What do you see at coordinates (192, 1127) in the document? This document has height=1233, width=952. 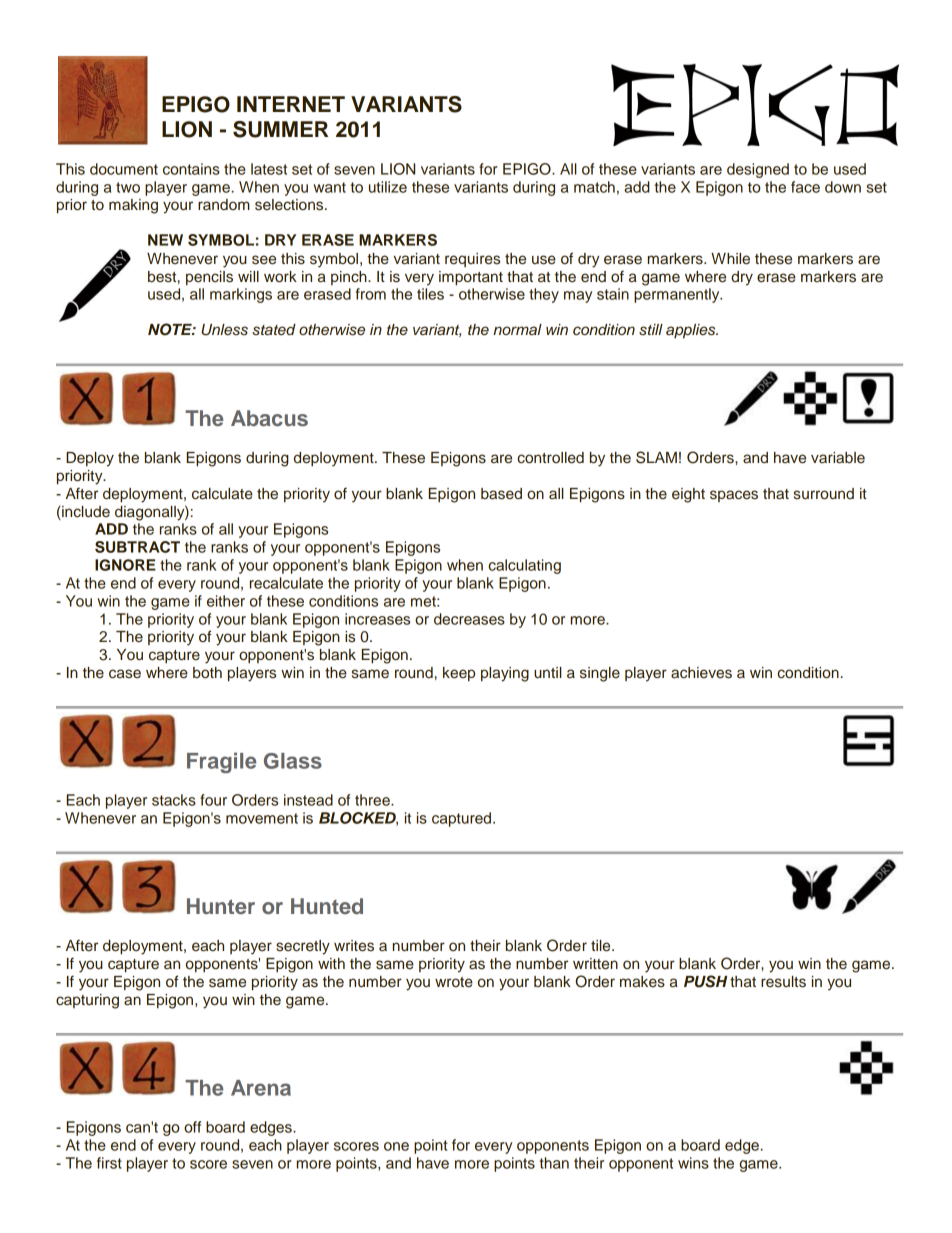 I see `off` at bounding box center [192, 1127].
